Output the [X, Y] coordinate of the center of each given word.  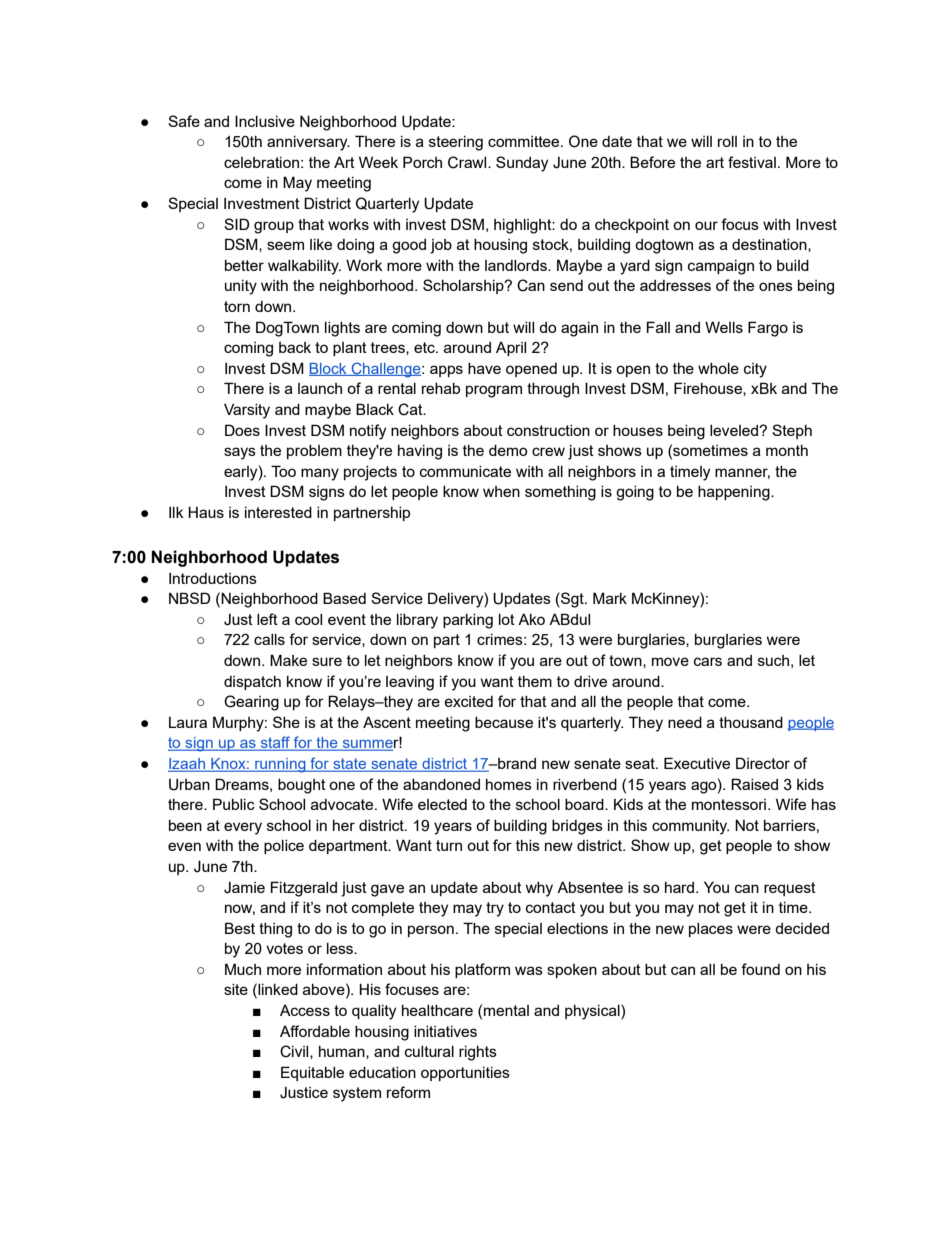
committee [525, 141]
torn [237, 306]
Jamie [244, 888]
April [511, 349]
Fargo [768, 329]
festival [752, 162]
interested [278, 512]
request [790, 889]
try [495, 909]
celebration [261, 162]
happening [735, 493]
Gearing [251, 703]
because [504, 722]
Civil [295, 1052]
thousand [751, 722]
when [501, 491]
